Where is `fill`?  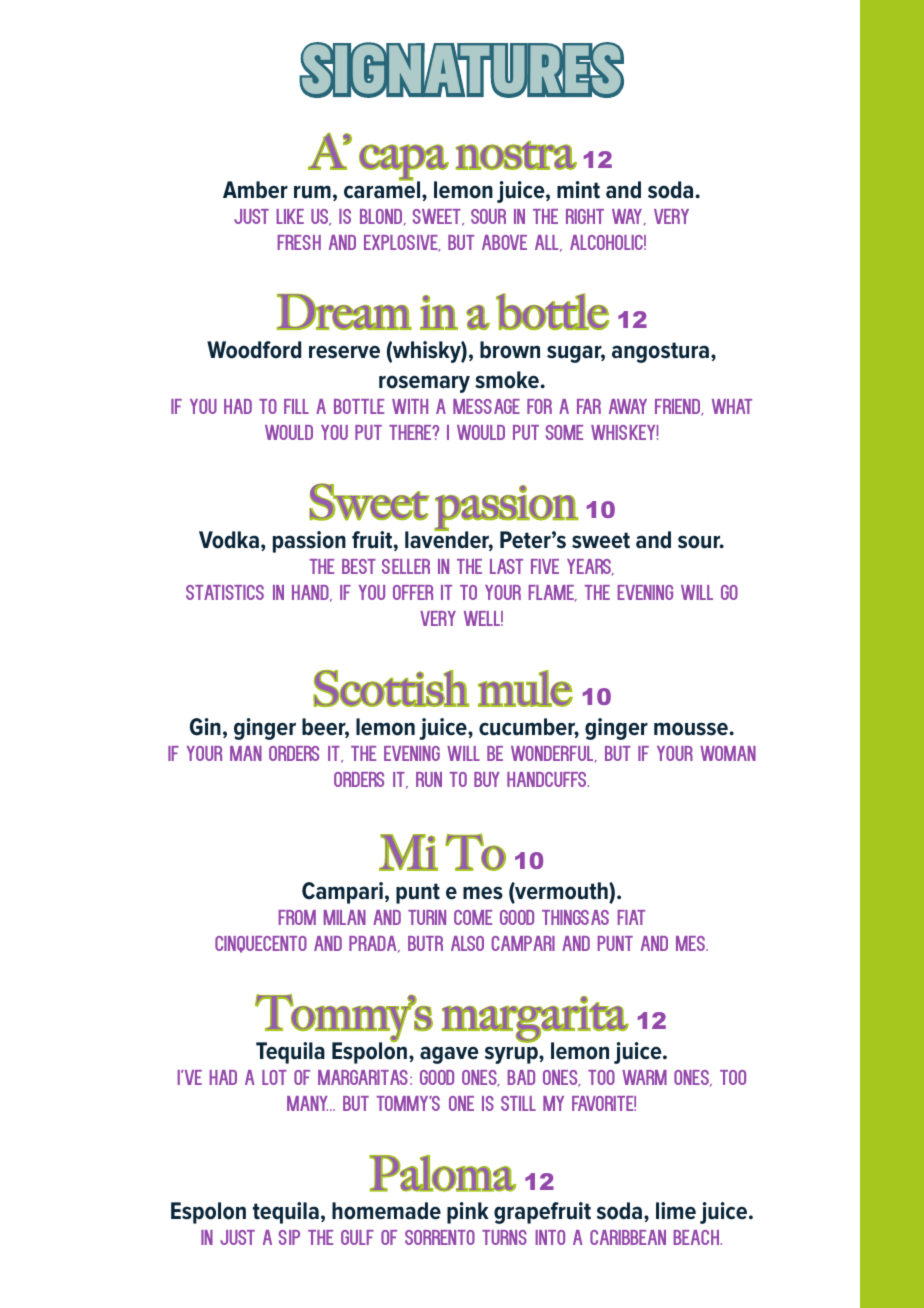 fill is located at coordinates (296, 406).
